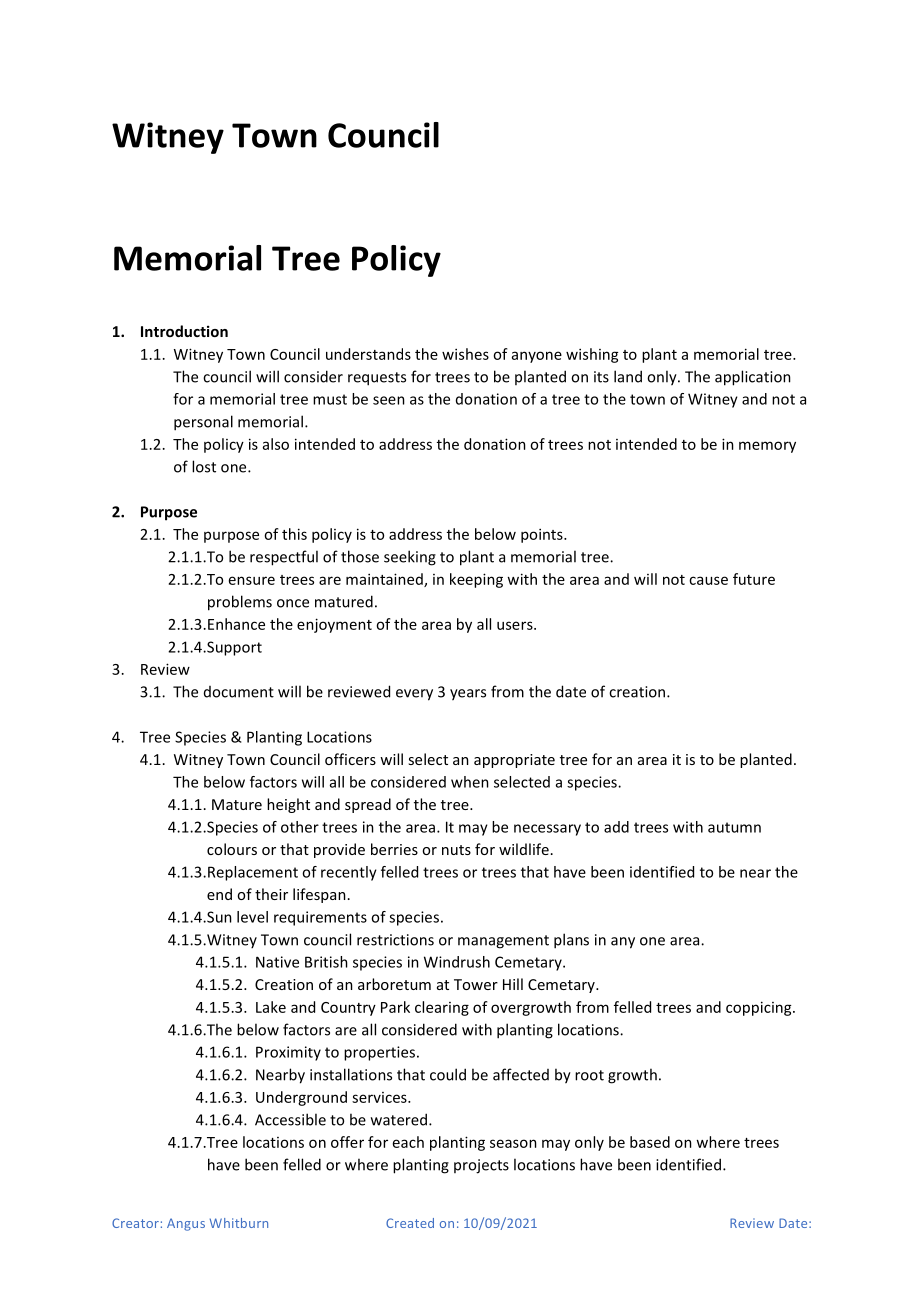 This screenshot has width=924, height=1308. I want to click on when, so click(470, 782).
